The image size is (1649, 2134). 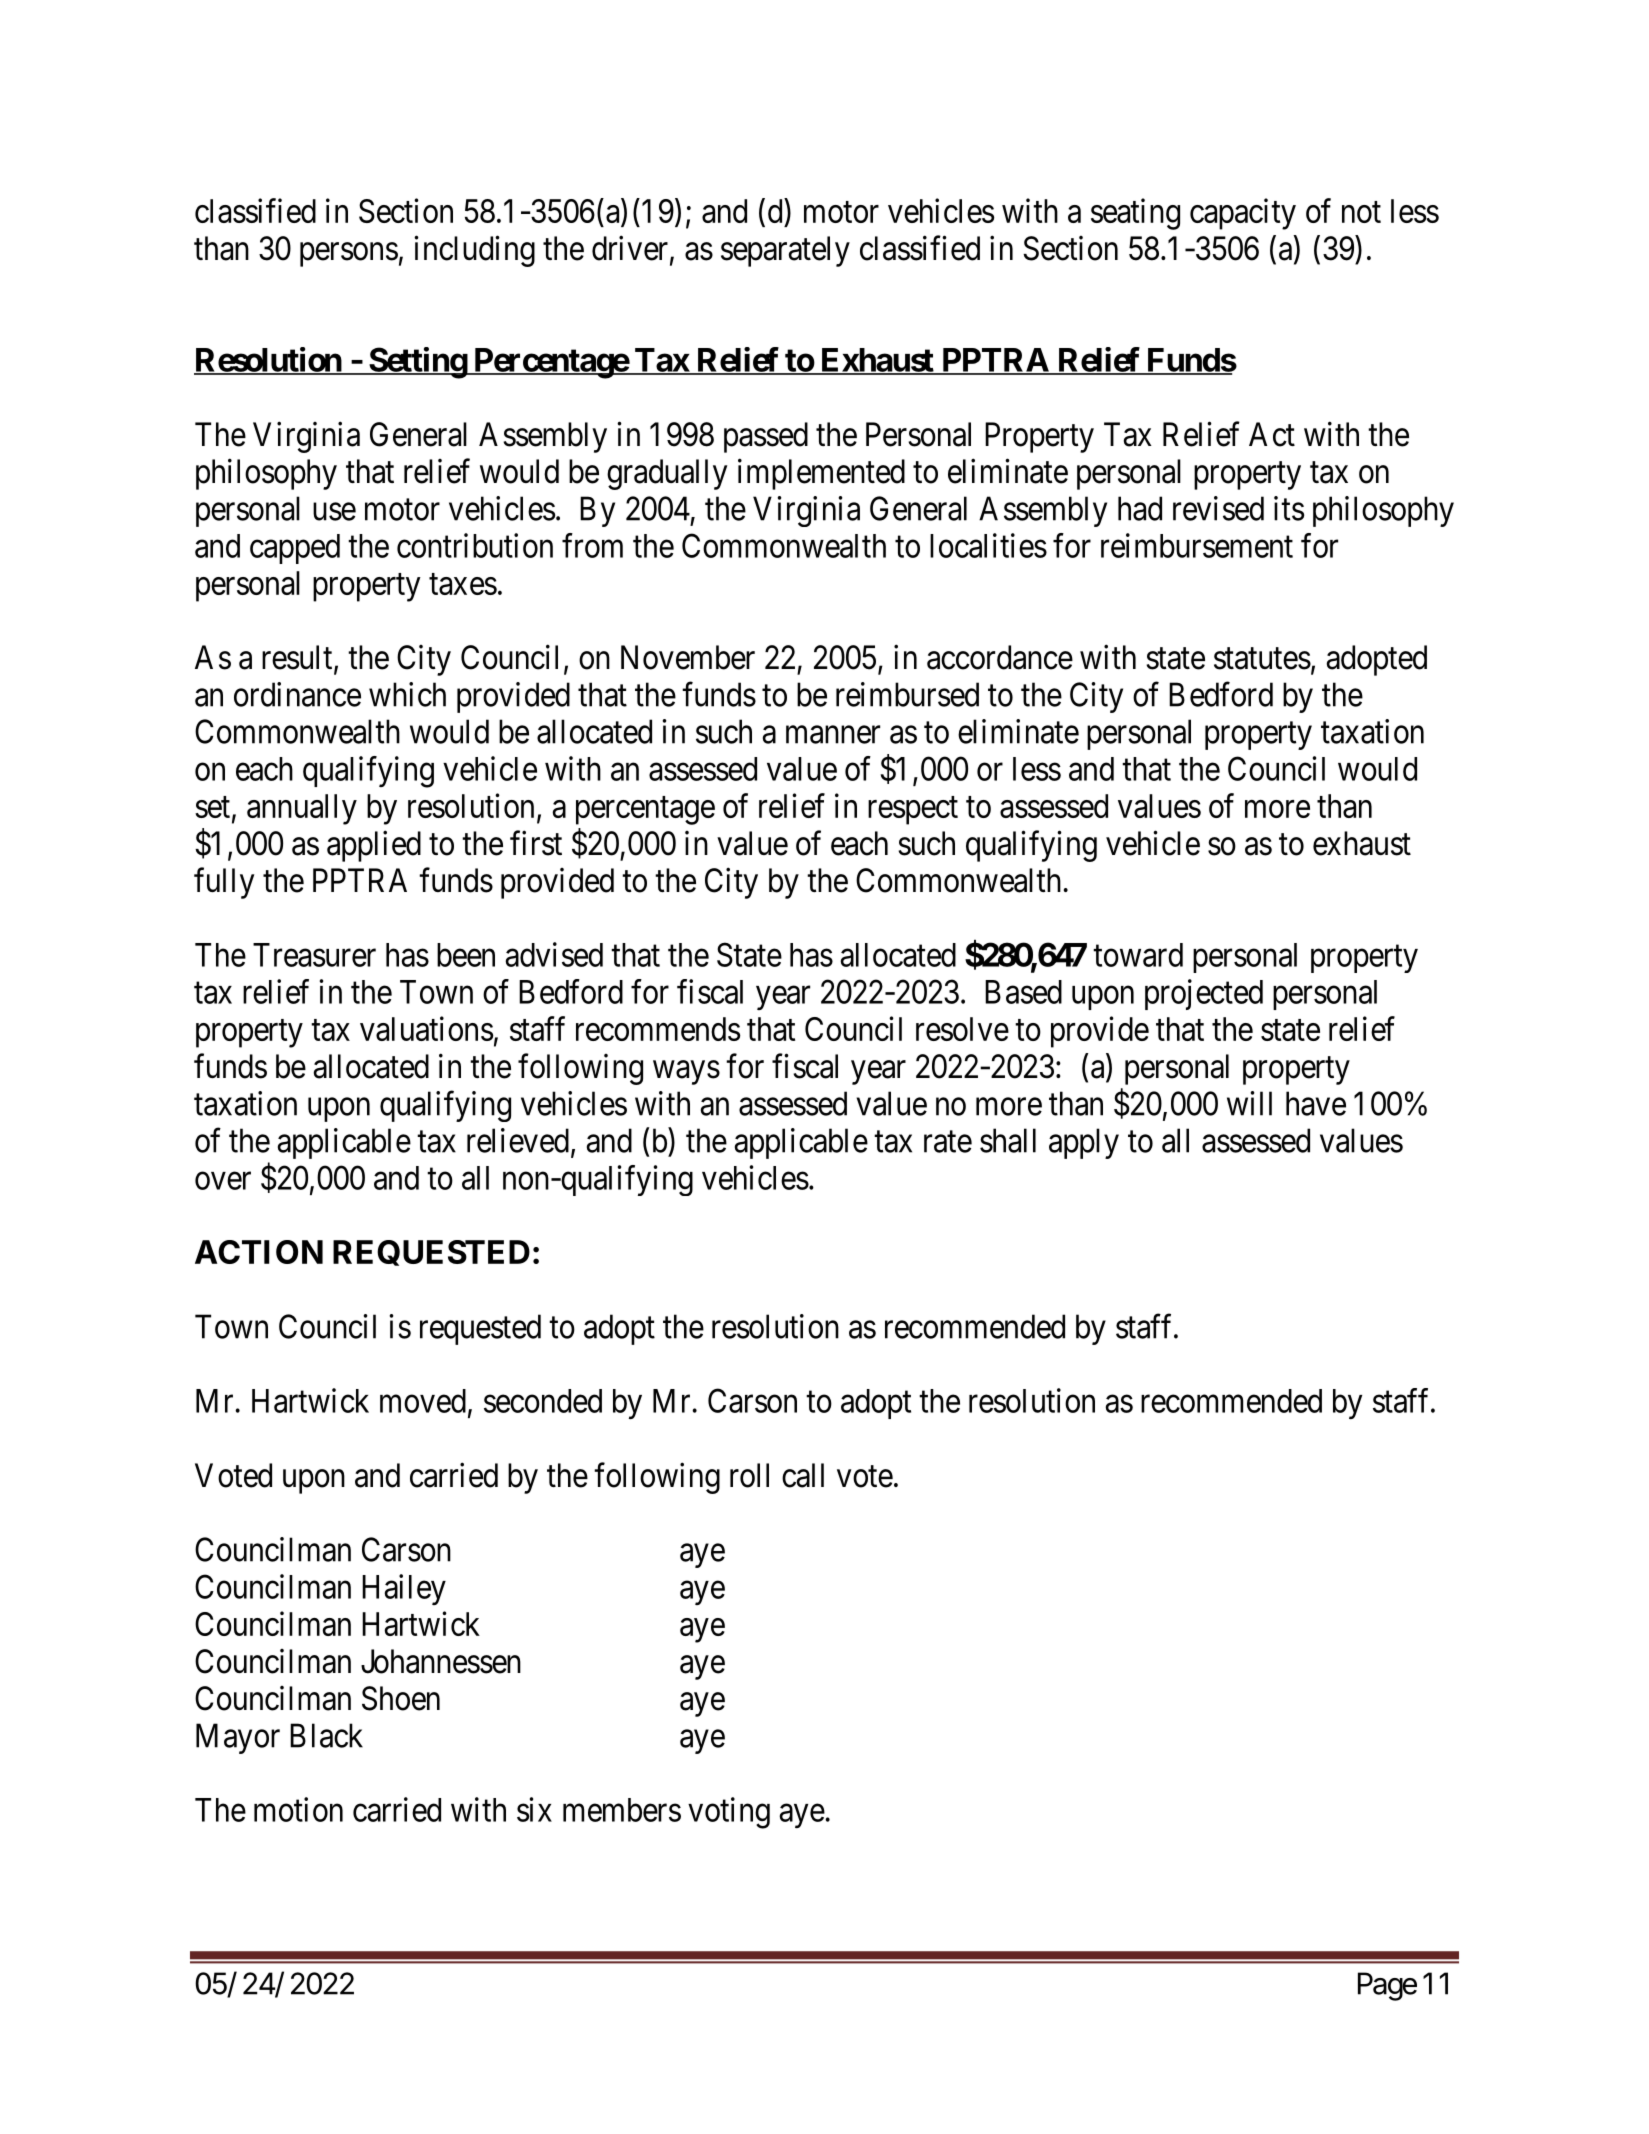 I want to click on voting, so click(x=729, y=1813).
